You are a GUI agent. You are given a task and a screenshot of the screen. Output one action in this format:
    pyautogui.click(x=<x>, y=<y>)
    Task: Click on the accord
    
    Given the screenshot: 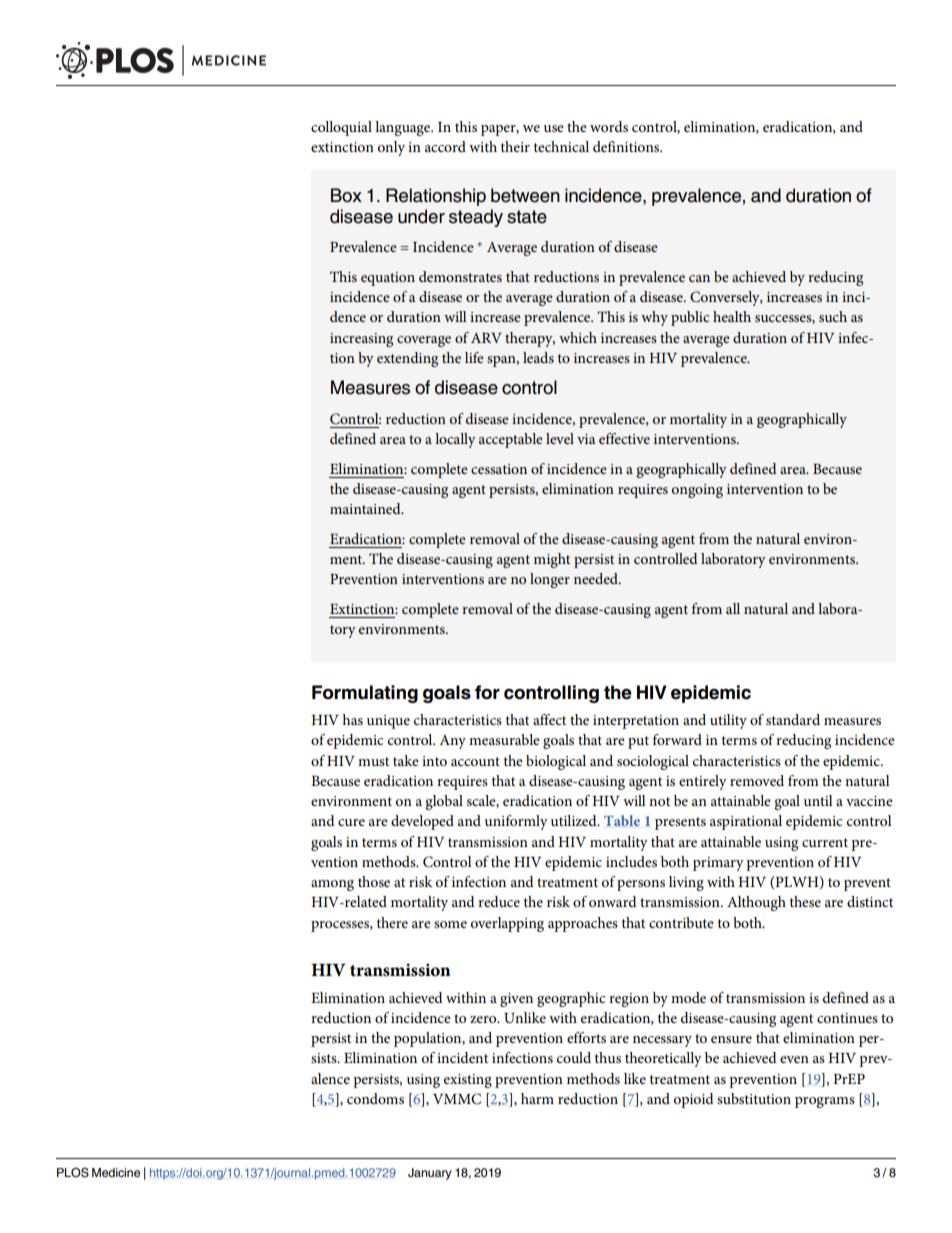 What is the action you would take?
    pyautogui.click(x=445, y=146)
